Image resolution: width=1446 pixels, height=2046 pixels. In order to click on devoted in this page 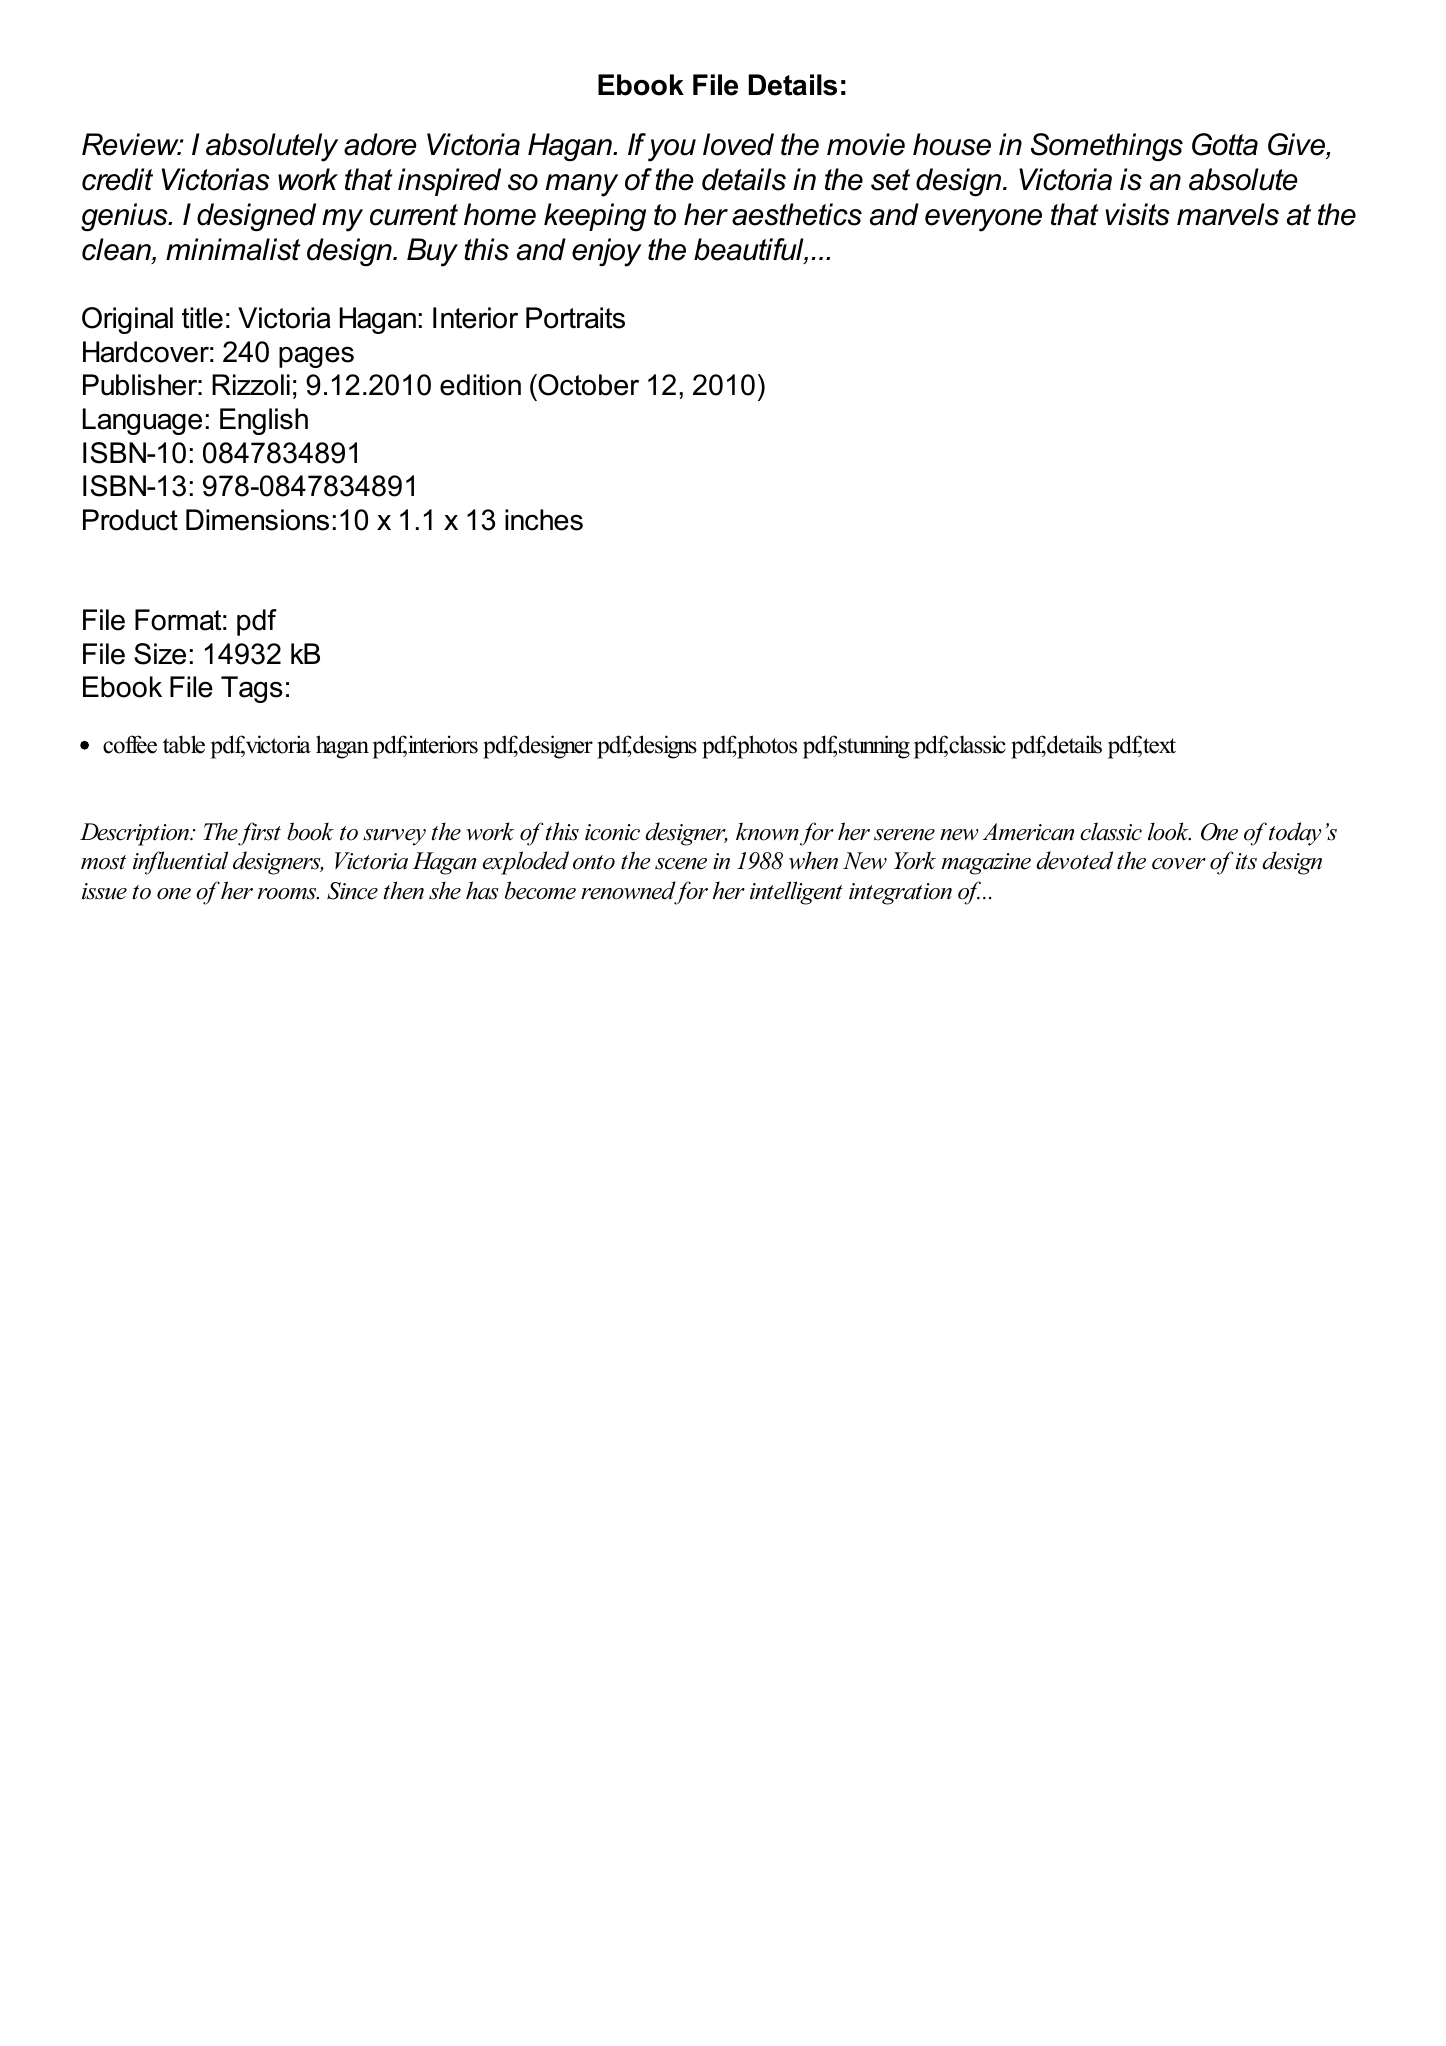, I will do `click(1074, 860)`.
